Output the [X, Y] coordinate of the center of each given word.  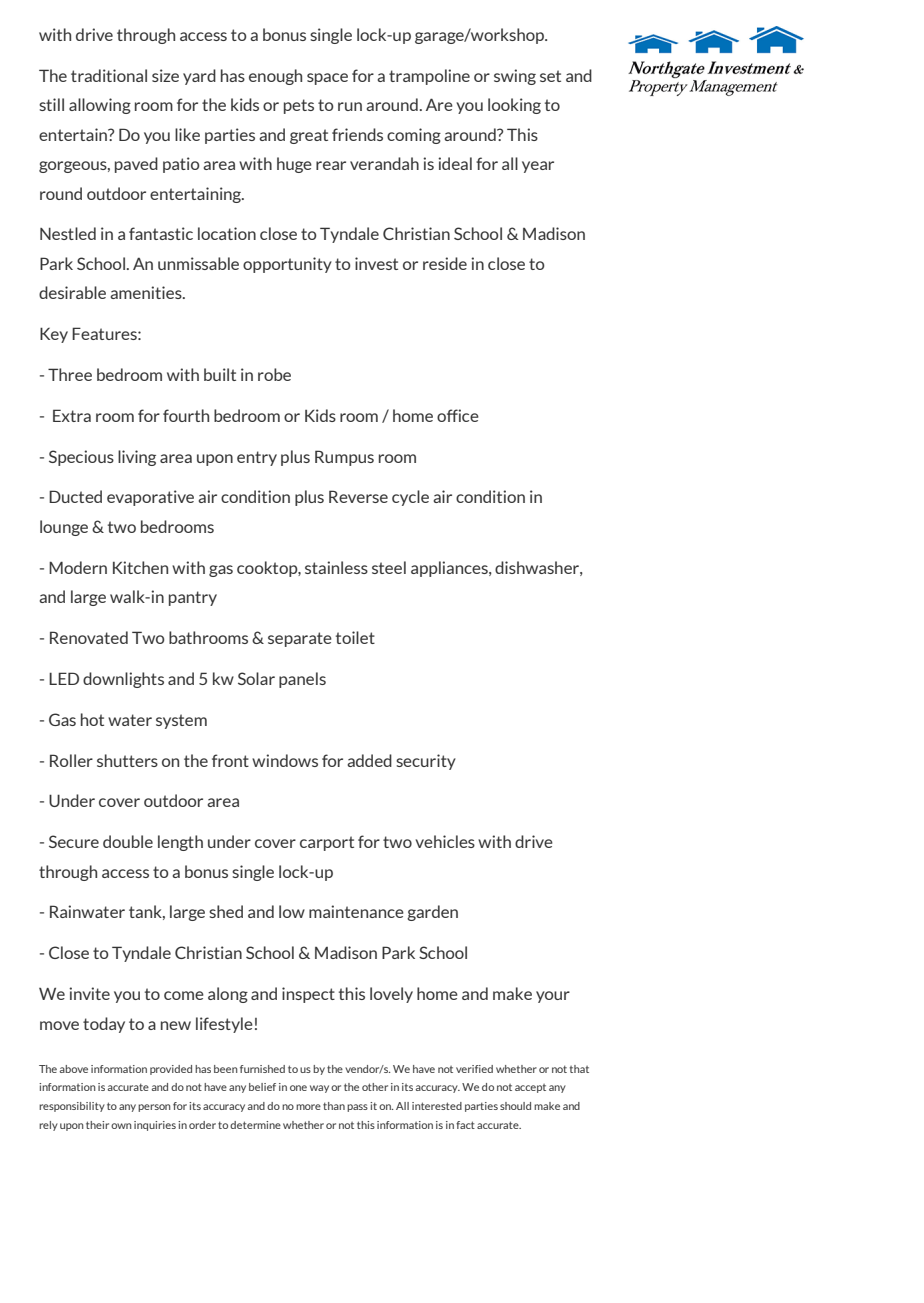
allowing [100, 106]
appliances [450, 569]
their [97, 1125]
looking [514, 106]
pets [299, 106]
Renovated [89, 637]
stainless [336, 567]
